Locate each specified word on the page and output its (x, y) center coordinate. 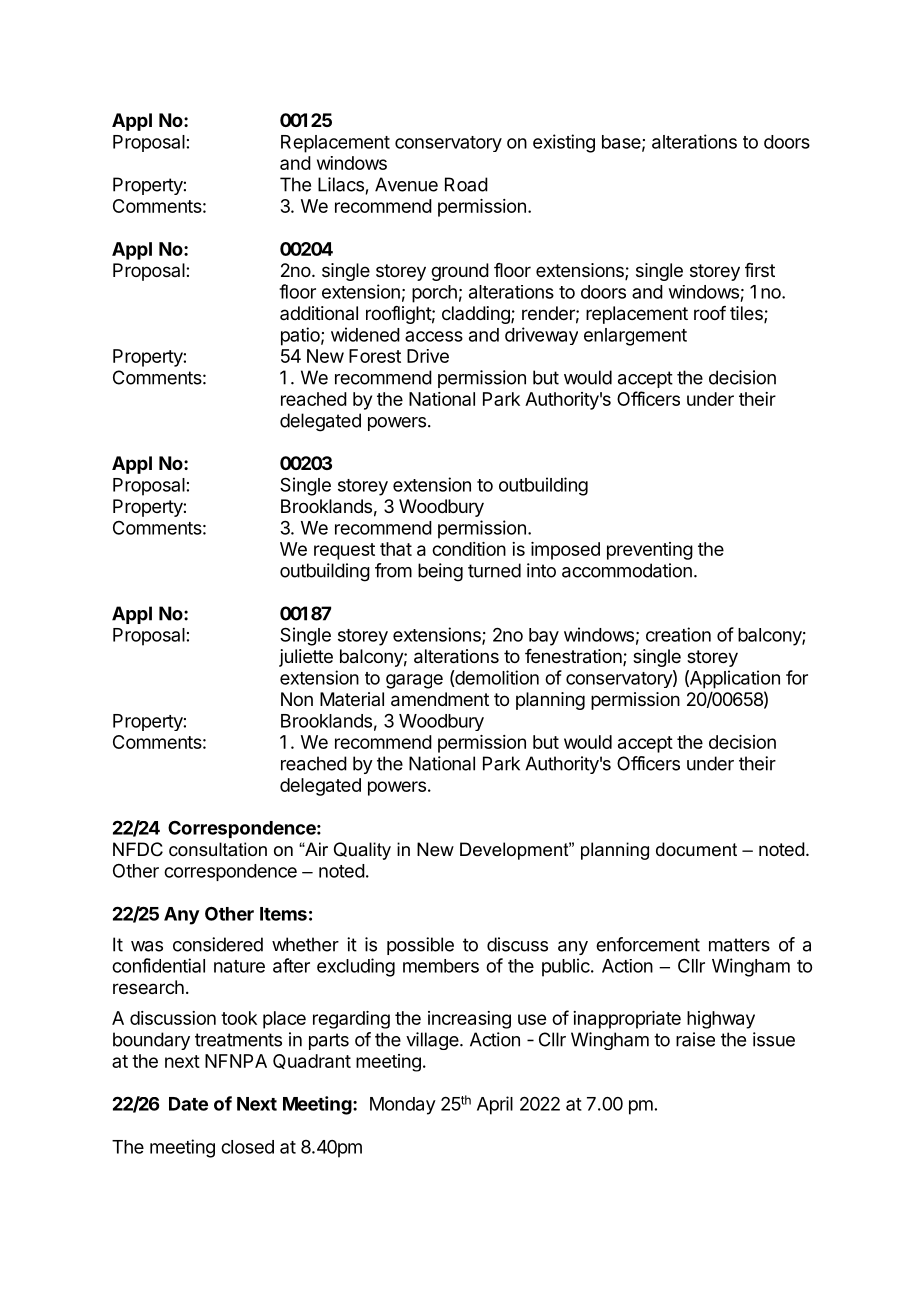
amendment (440, 699)
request (344, 551)
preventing (650, 551)
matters (739, 945)
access (434, 336)
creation (678, 634)
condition (469, 549)
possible (420, 946)
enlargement (635, 337)
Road (466, 184)
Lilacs (341, 184)
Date (188, 1104)
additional (319, 313)
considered (218, 944)
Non (297, 699)
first (760, 270)
